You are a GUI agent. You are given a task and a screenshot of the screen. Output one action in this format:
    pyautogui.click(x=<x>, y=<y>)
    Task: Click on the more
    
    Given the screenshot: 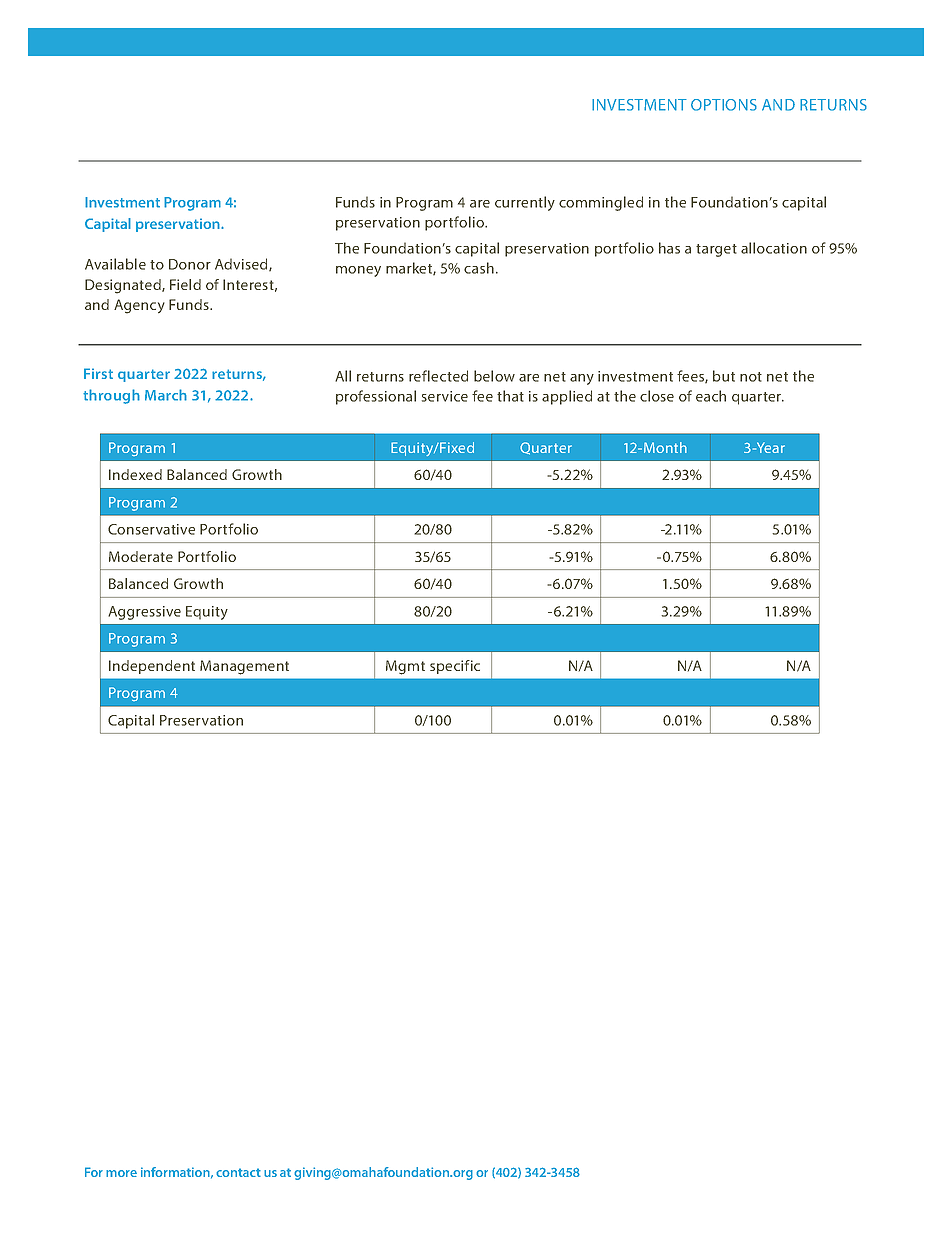 What is the action you would take?
    pyautogui.click(x=121, y=1173)
